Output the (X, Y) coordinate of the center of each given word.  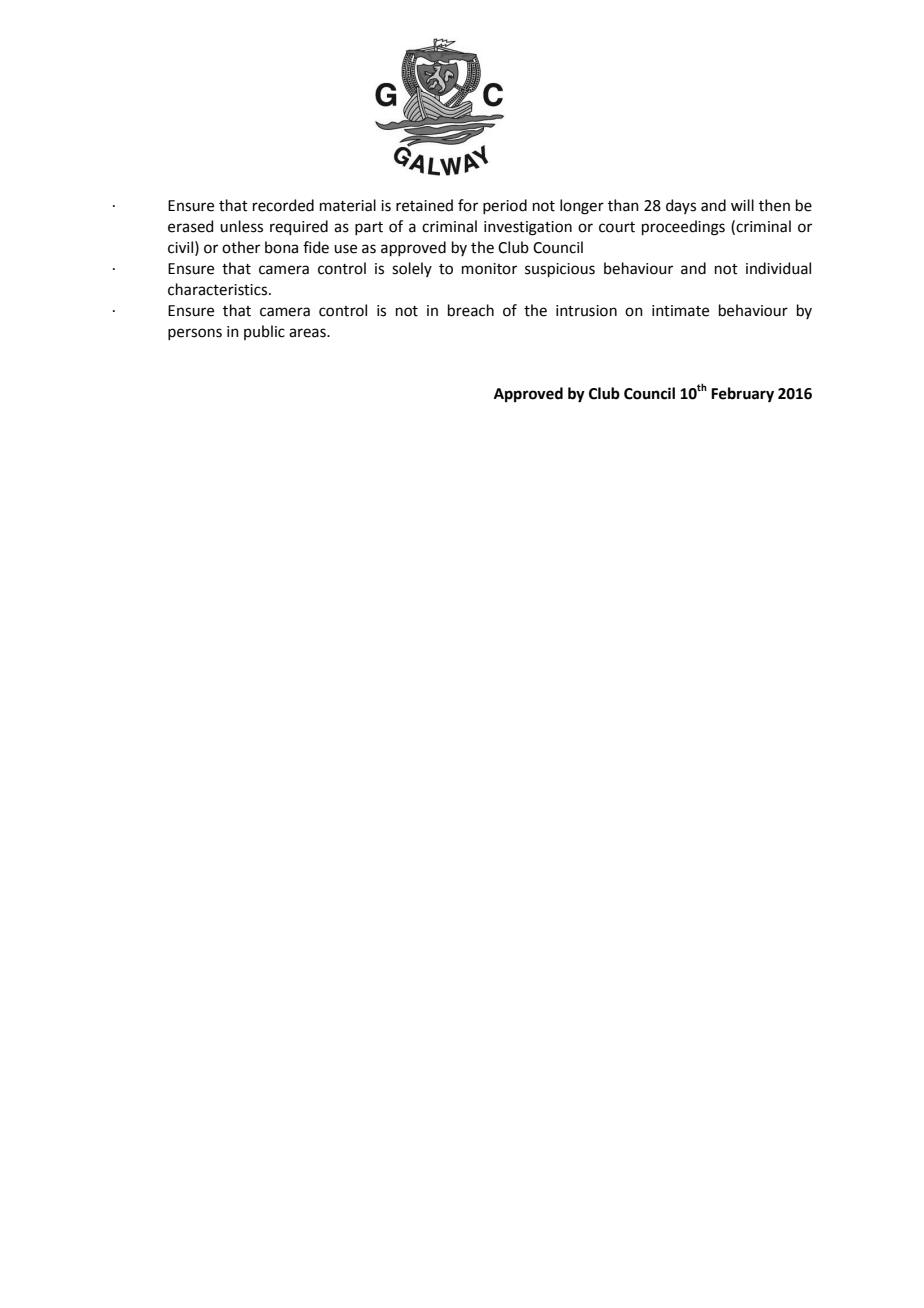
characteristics (219, 289)
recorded (283, 205)
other (241, 247)
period (505, 206)
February (742, 395)
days (681, 206)
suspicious (560, 270)
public (264, 332)
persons (195, 334)
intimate (680, 311)
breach (471, 310)
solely (412, 269)
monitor (489, 269)
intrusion (586, 311)
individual (778, 268)
